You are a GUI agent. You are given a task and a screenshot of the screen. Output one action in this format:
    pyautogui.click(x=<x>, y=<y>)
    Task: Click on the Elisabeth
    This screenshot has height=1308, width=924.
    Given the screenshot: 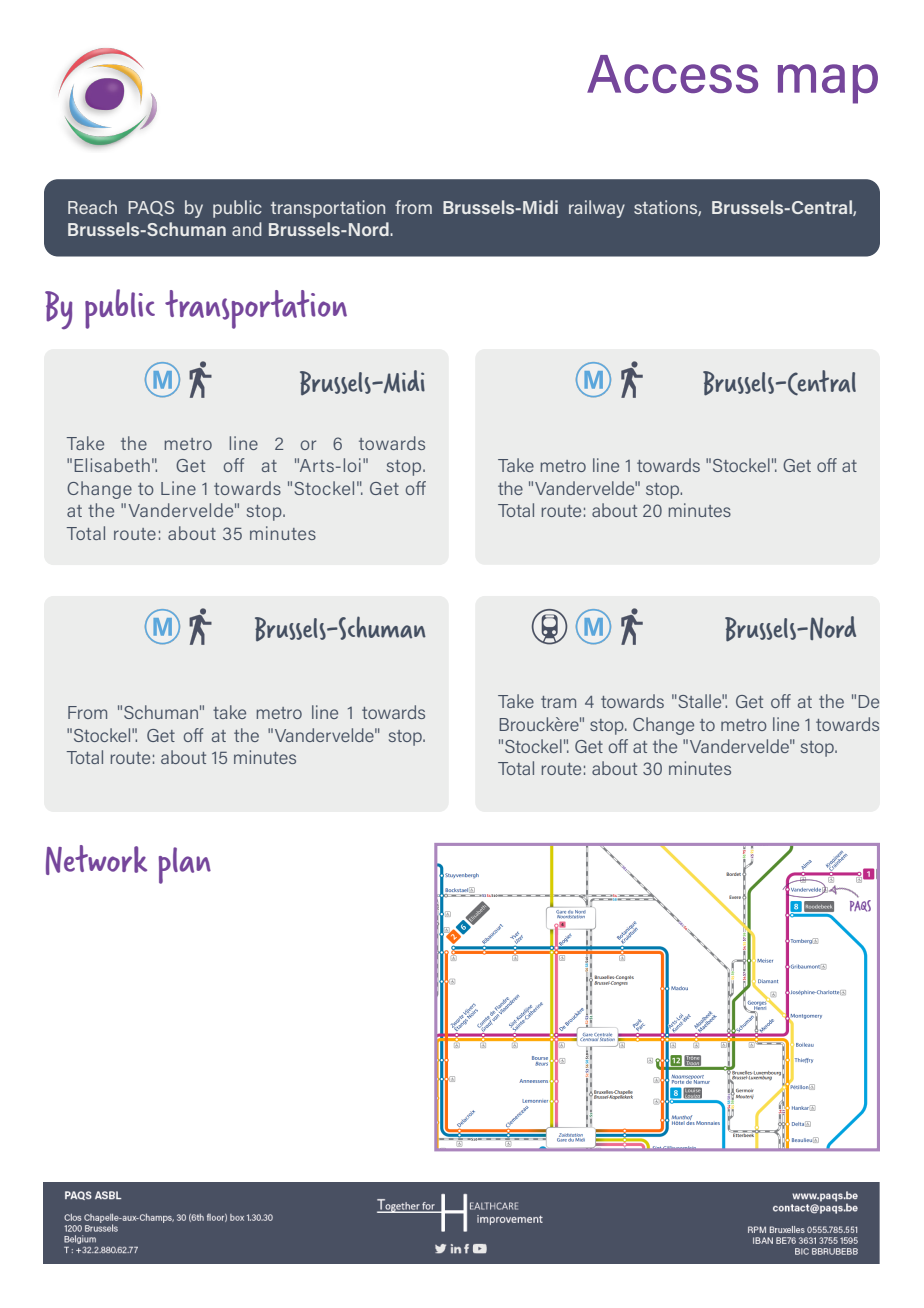 What is the action you would take?
    pyautogui.click(x=112, y=465)
